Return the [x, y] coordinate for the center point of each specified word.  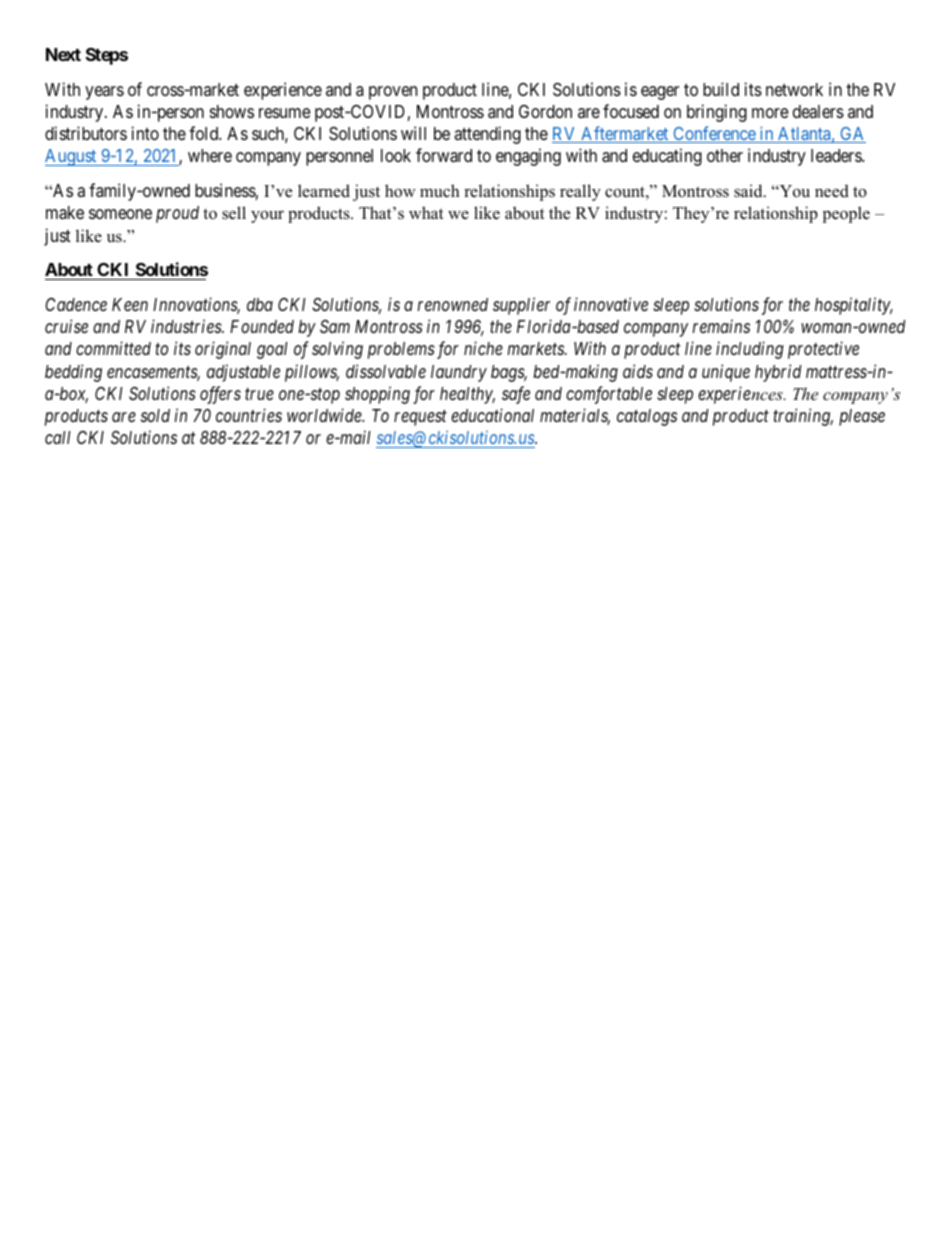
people [846, 214]
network [794, 89]
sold [155, 415]
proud [177, 214]
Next [63, 54]
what [426, 212]
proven [393, 93]
